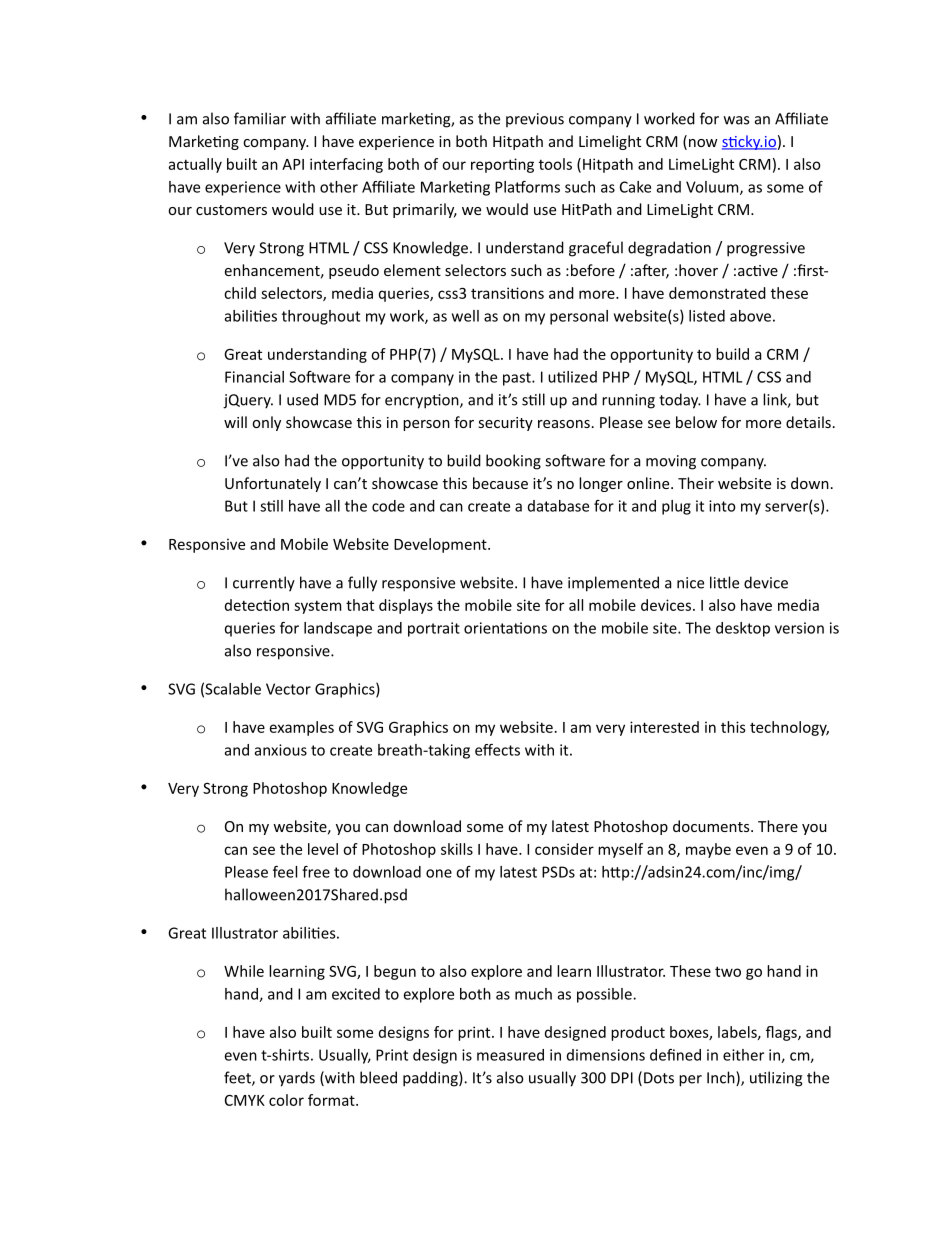  I want to click on Inch, so click(722, 1078).
